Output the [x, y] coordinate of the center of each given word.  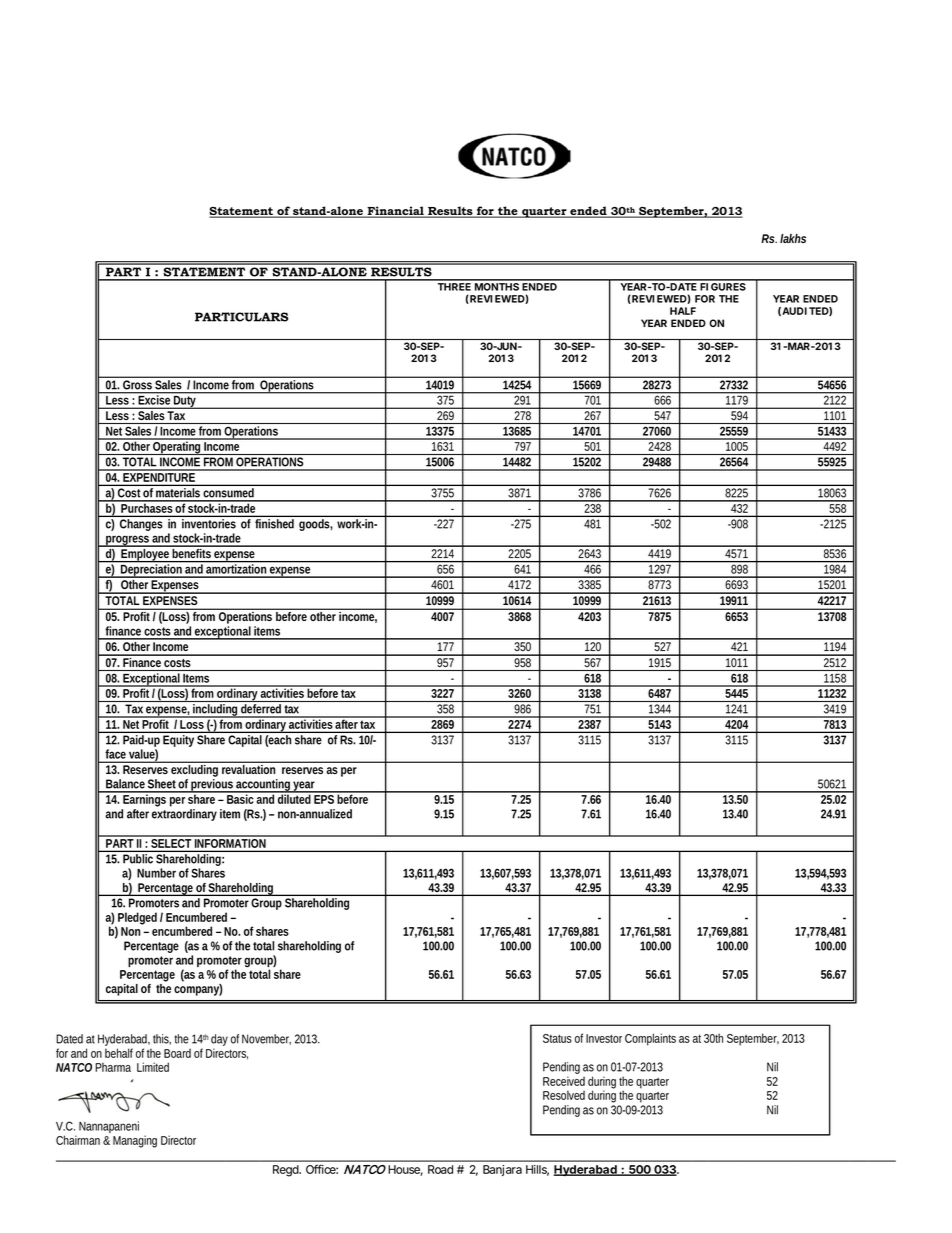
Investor [604, 1038]
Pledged [137, 918]
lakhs [793, 238]
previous [212, 786]
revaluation [248, 769]
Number [156, 873]
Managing [135, 1141]
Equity [178, 741]
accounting [263, 786]
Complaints [650, 1039]
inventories [209, 524]
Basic [240, 798]
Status [557, 1038]
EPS [324, 798]
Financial [395, 212]
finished [274, 524]
